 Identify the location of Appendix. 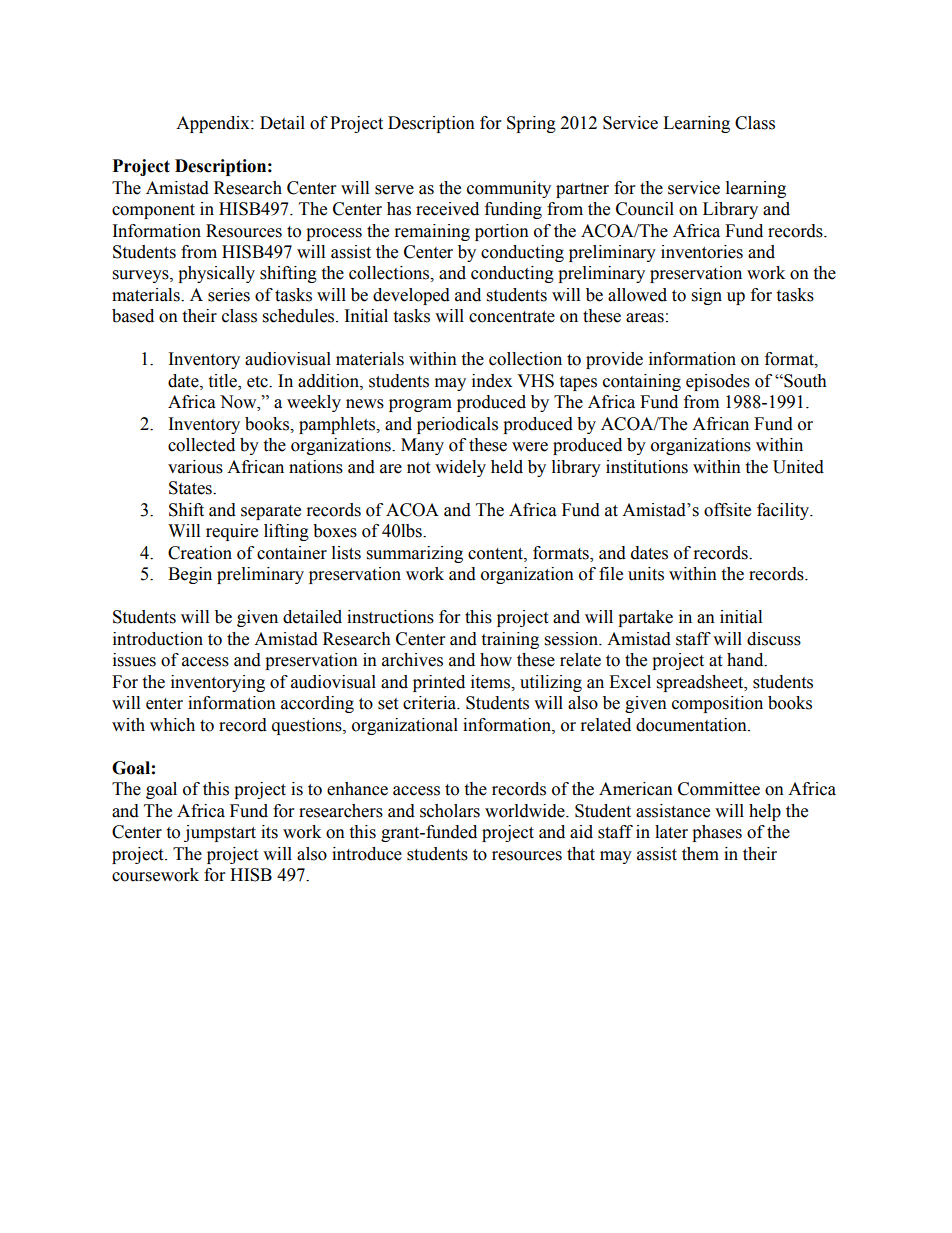
(214, 124).
